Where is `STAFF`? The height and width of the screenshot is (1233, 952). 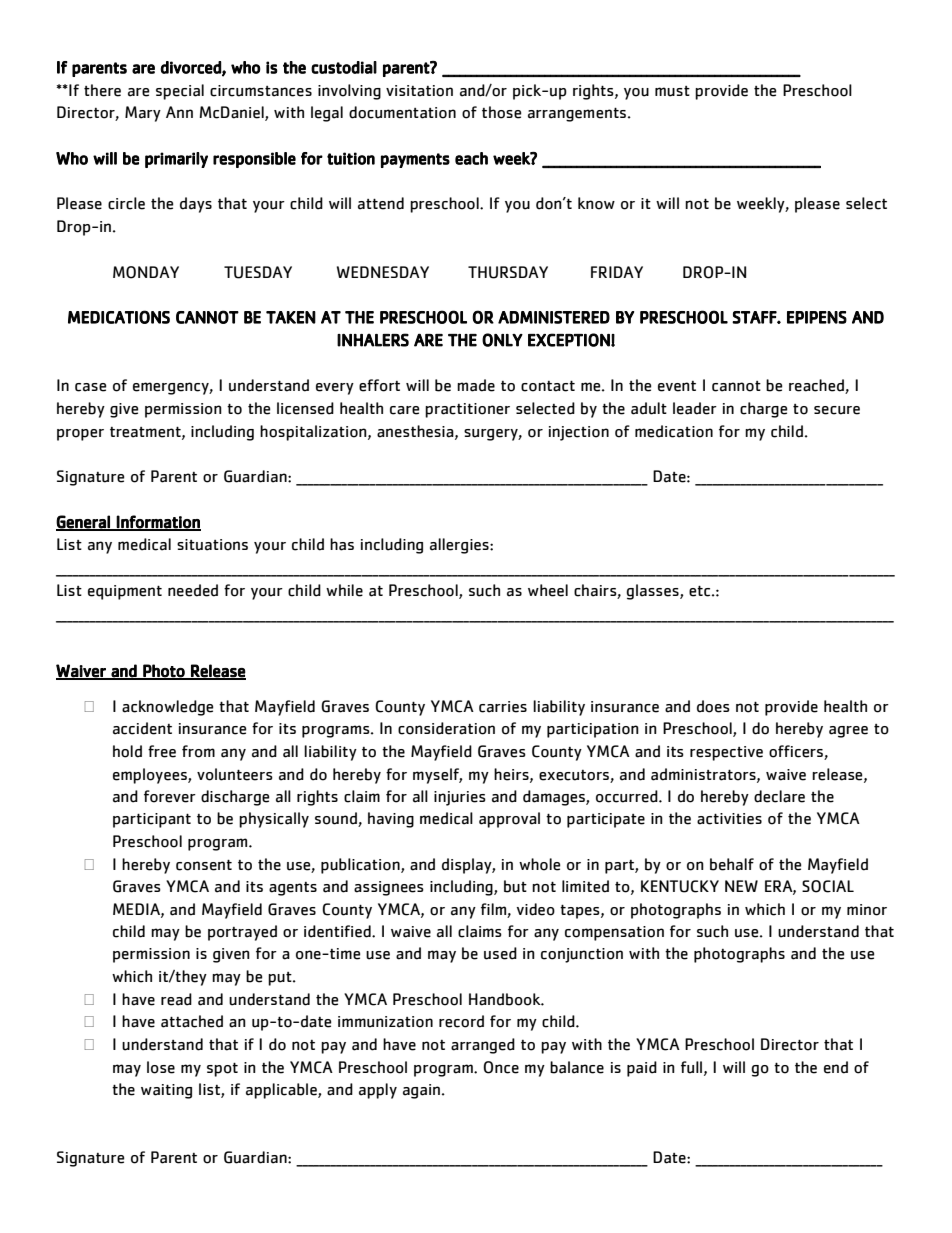
STAFF is located at coordinates (755, 317).
